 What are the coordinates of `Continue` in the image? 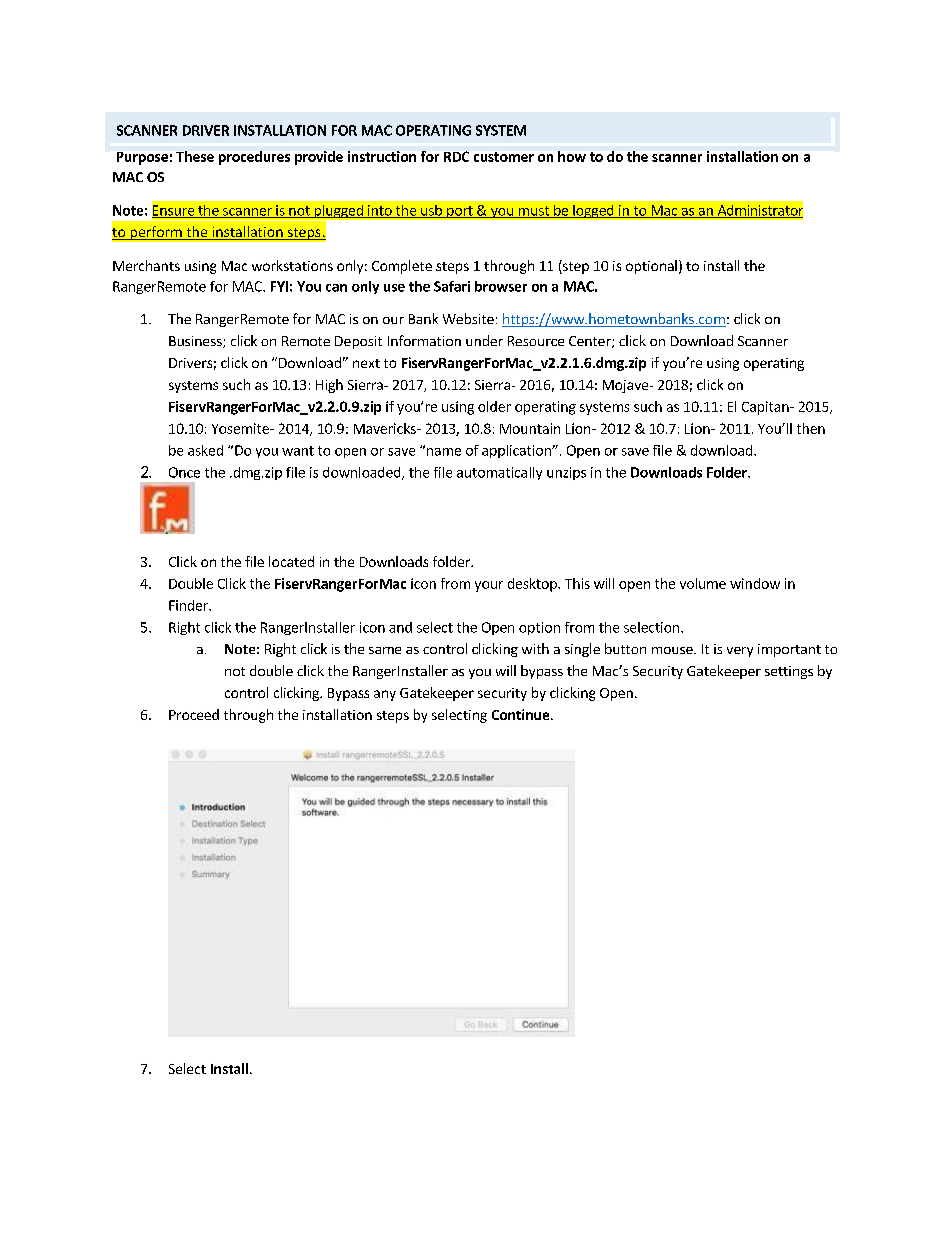 It's located at (522, 714).
